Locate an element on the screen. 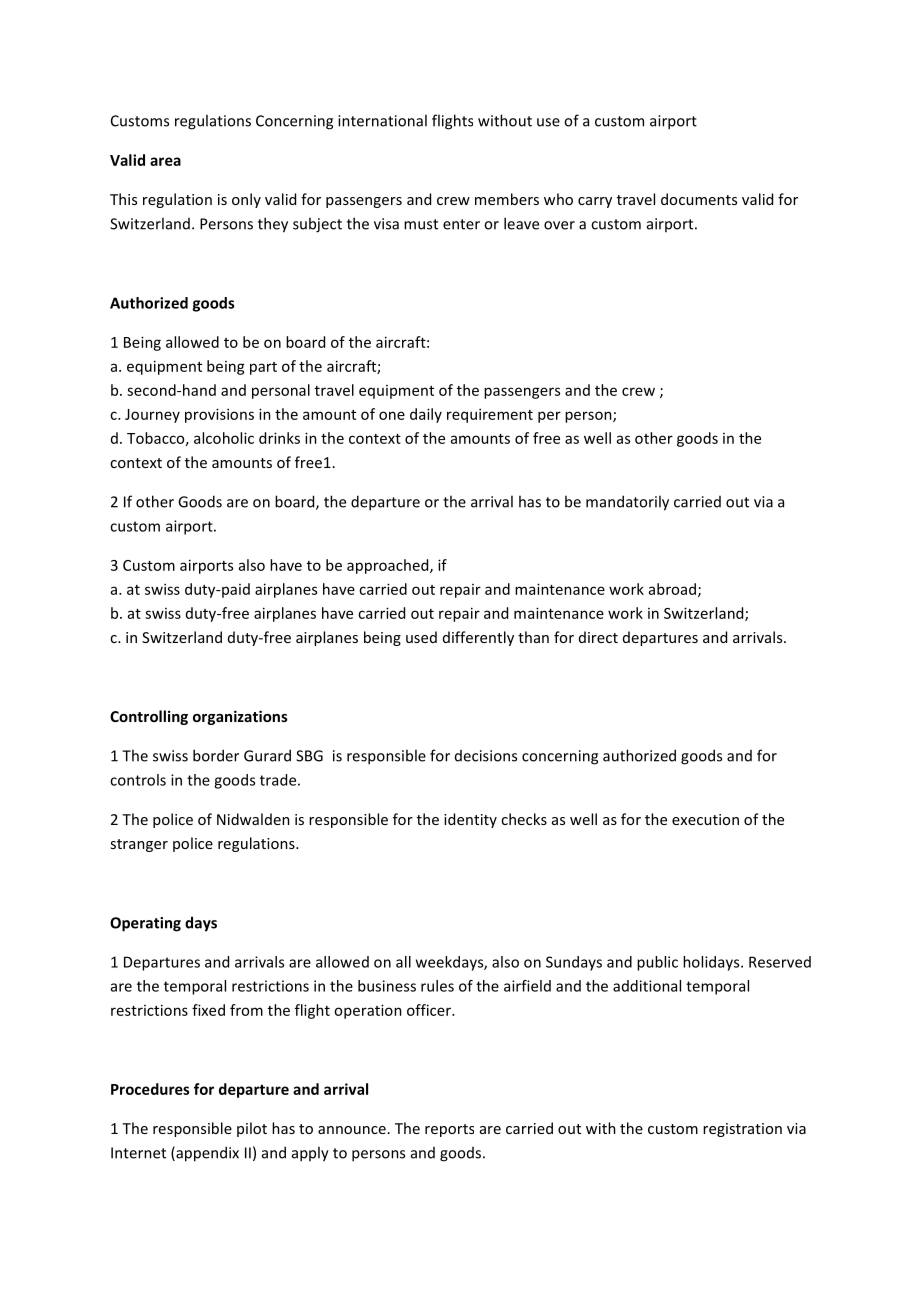  area is located at coordinates (165, 161).
